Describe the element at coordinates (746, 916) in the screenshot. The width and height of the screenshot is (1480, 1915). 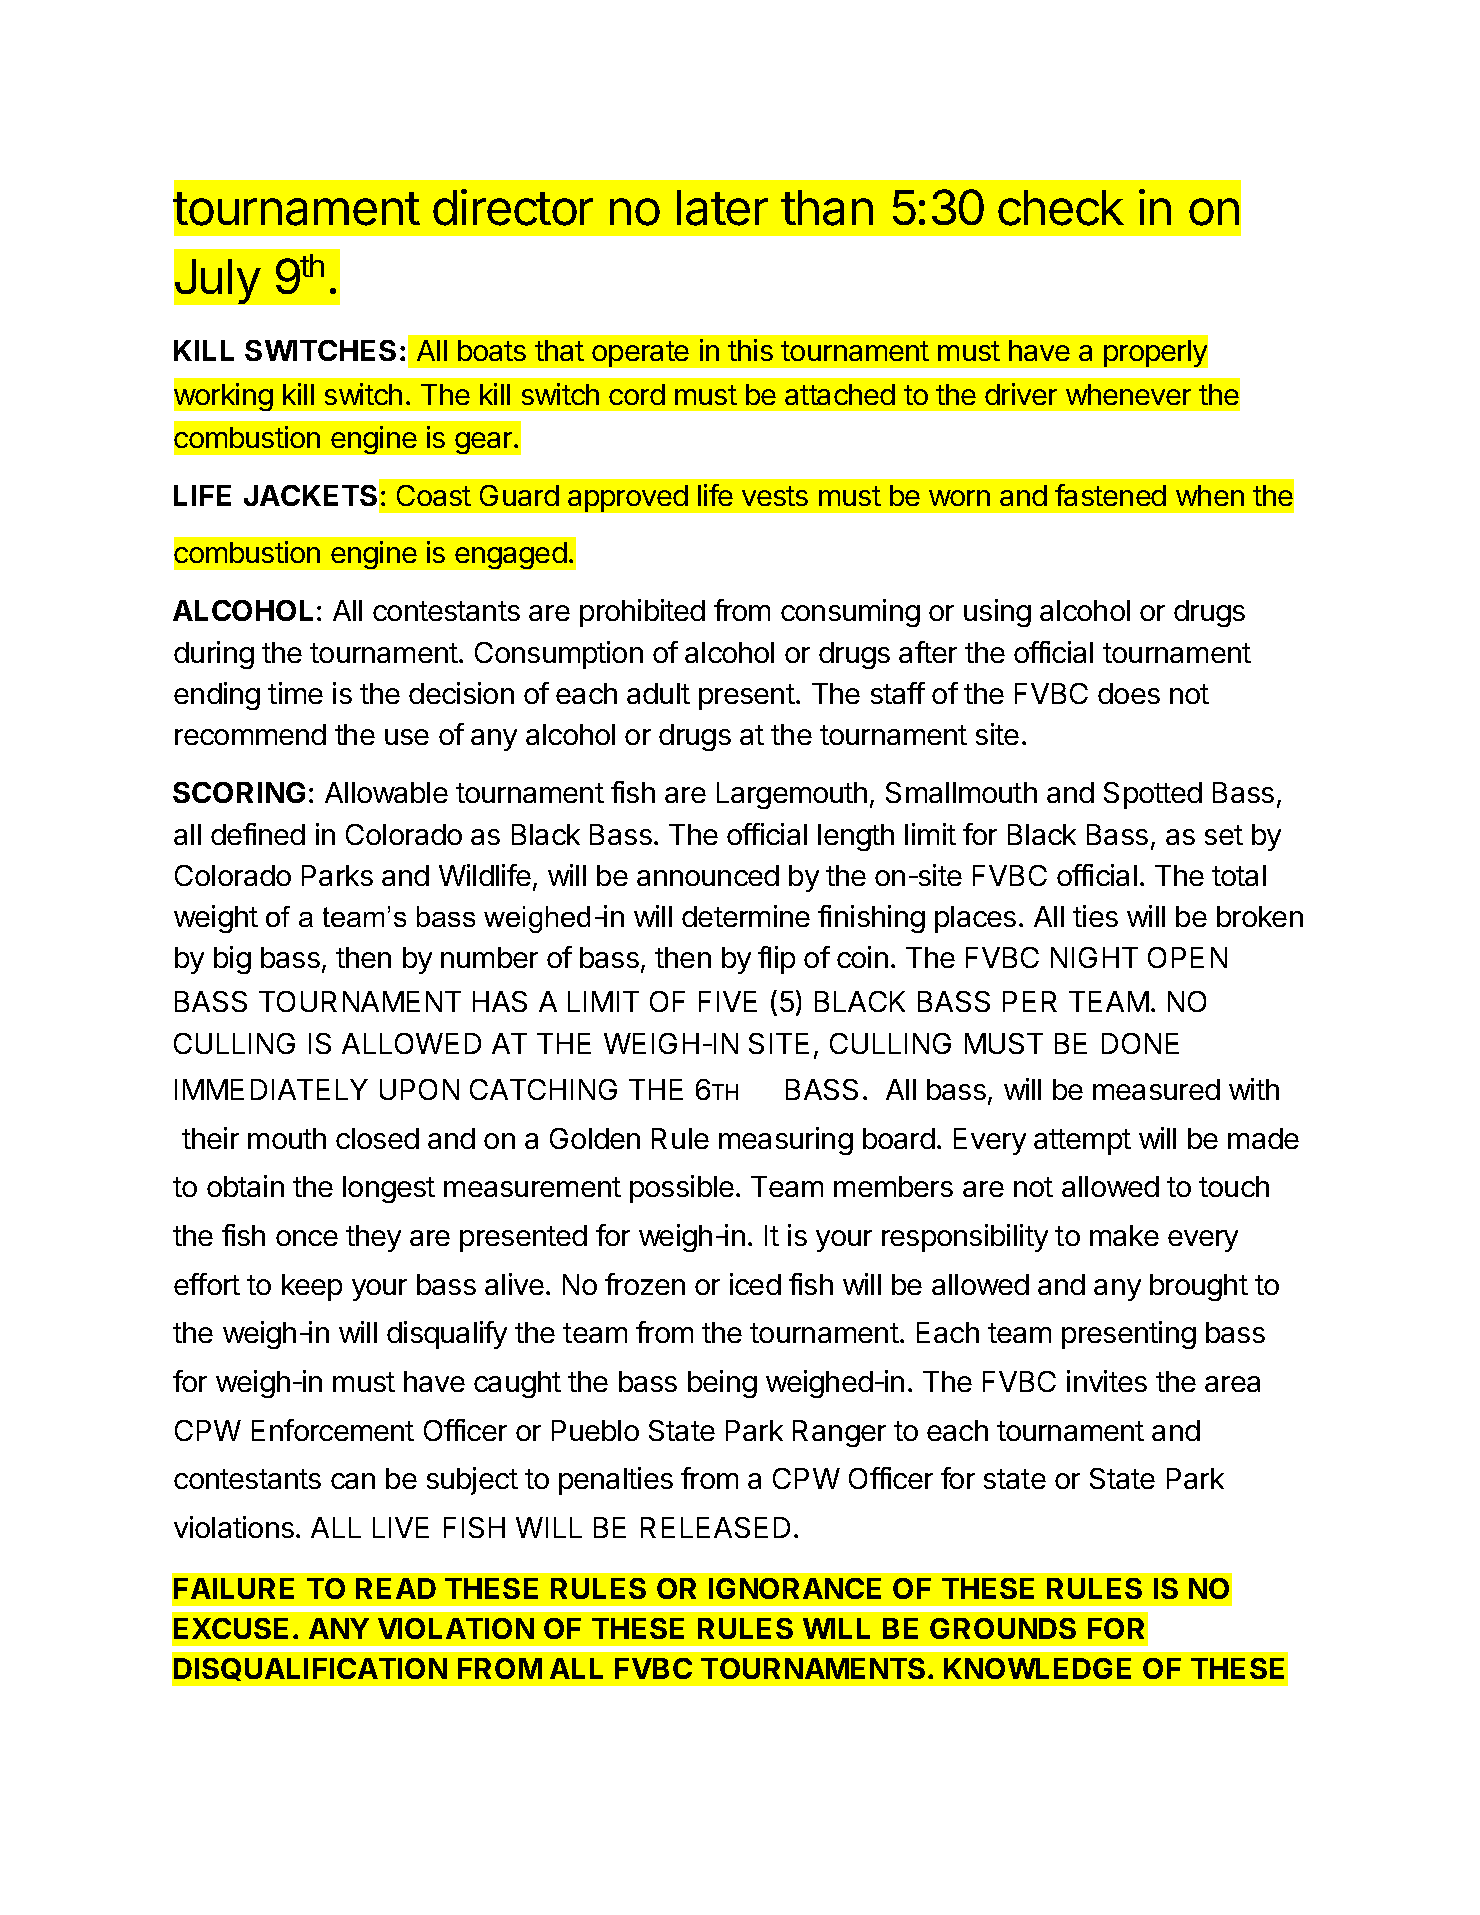
I see `determine` at that location.
